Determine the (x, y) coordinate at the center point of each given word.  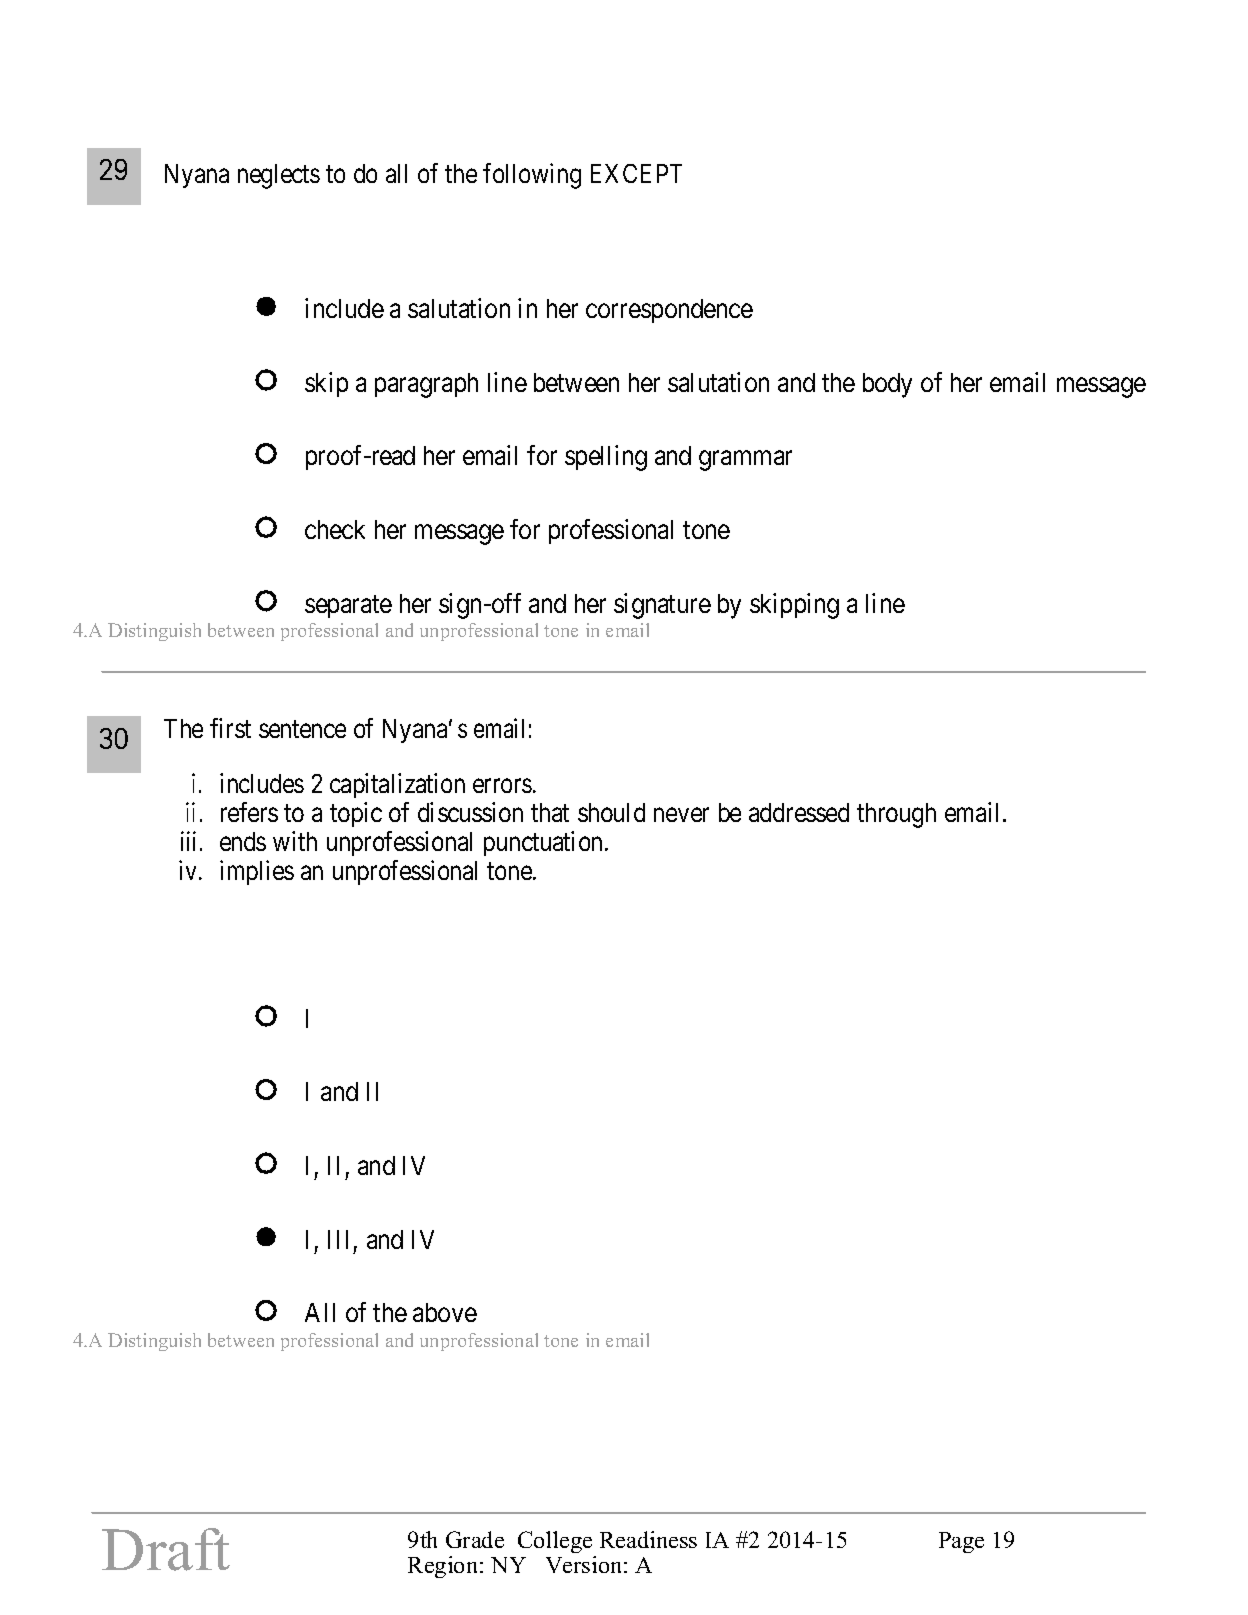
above (445, 1312)
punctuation (545, 843)
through (896, 815)
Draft (166, 1549)
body (887, 385)
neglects (279, 176)
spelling (606, 458)
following (532, 176)
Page (961, 1542)
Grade (475, 1539)
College (556, 1544)
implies (257, 872)
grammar (745, 461)
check (335, 529)
